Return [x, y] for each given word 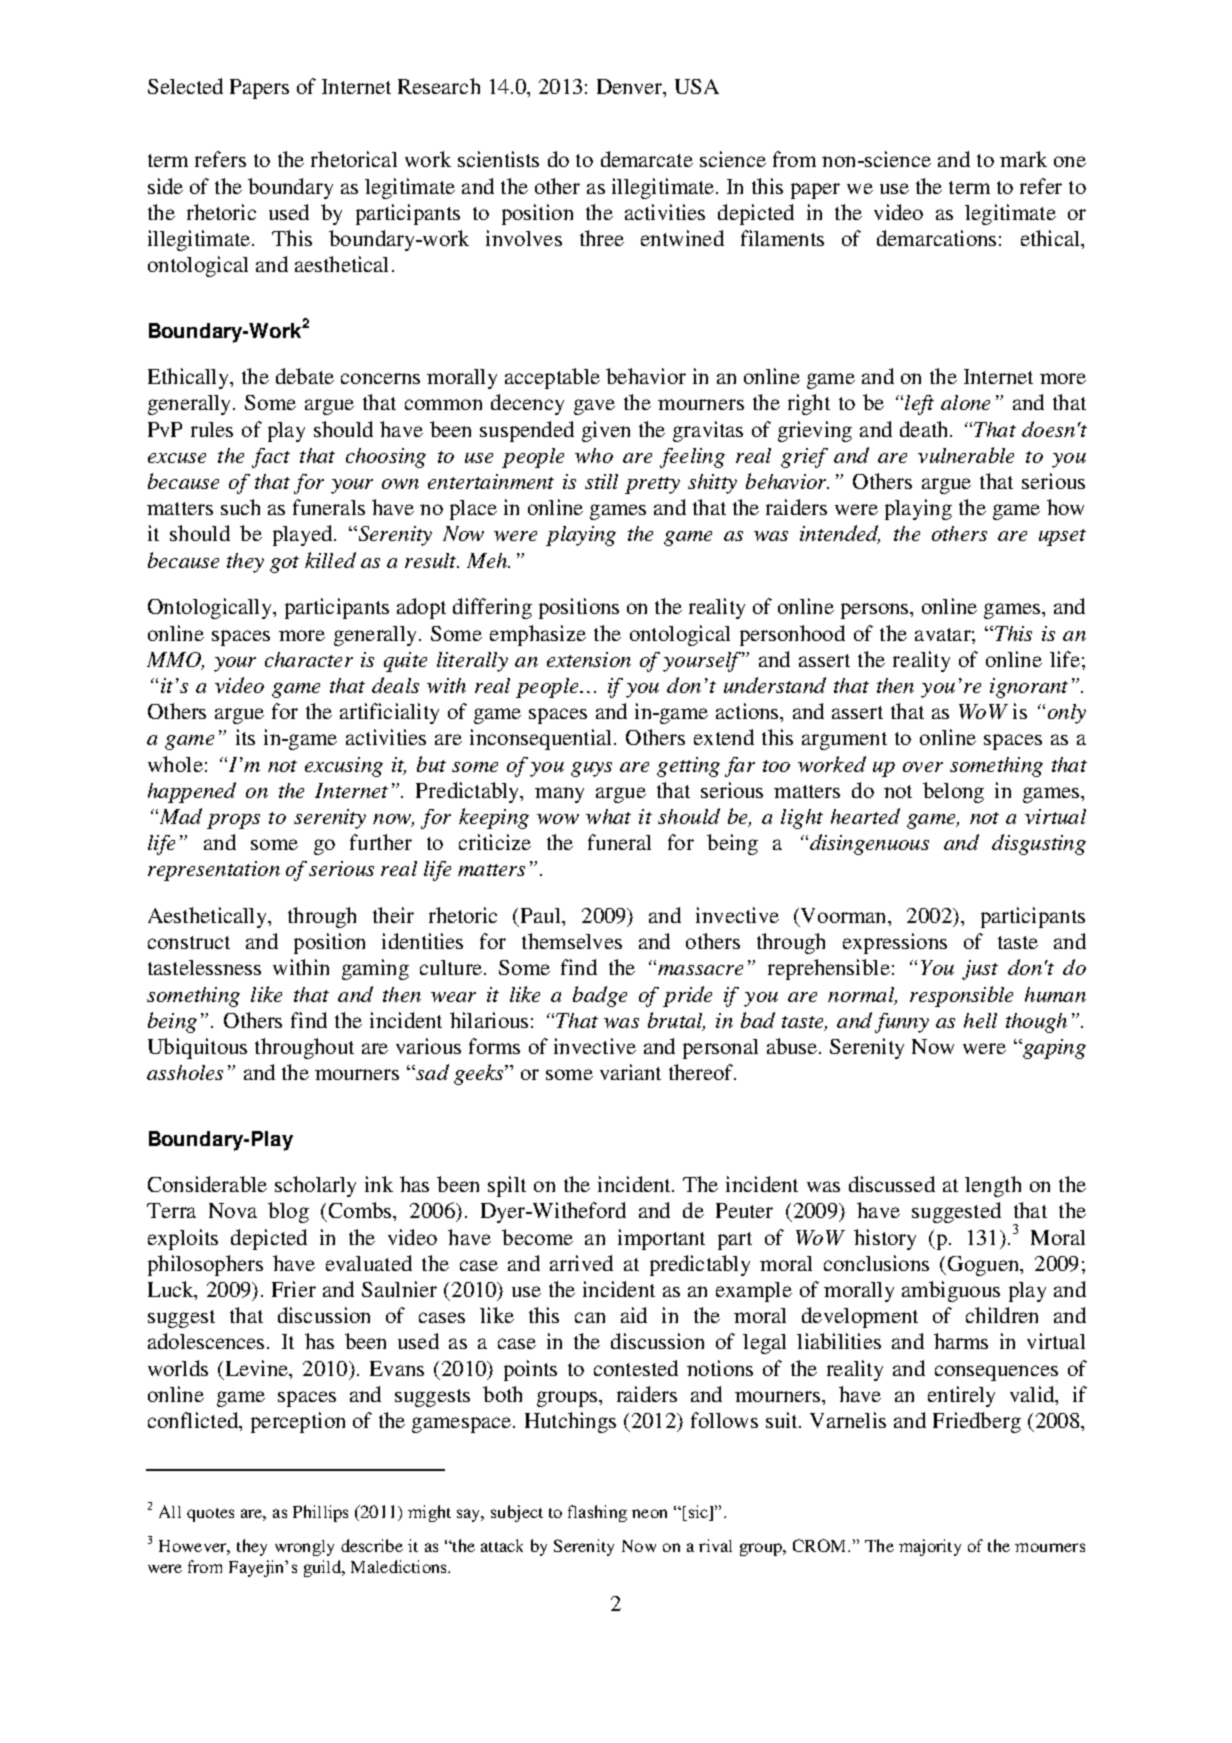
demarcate [647, 159]
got [284, 564]
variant [630, 1072]
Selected [185, 86]
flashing [597, 1513]
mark [1023, 159]
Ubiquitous [197, 1048]
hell [980, 1020]
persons [876, 611]
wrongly [304, 1548]
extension [589, 659]
